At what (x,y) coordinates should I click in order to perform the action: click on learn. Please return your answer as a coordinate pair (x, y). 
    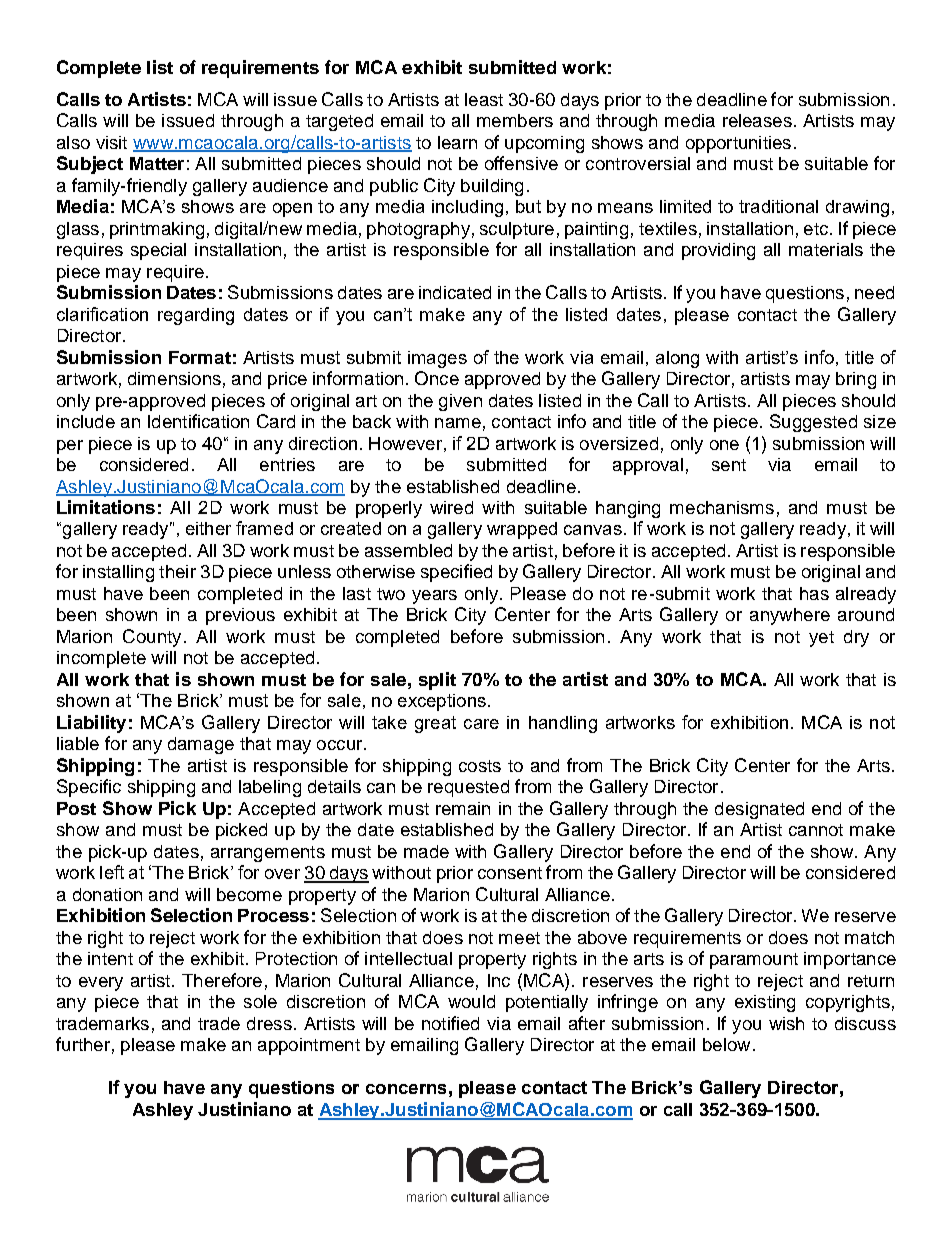
    Looking at the image, I should click on (457, 142).
